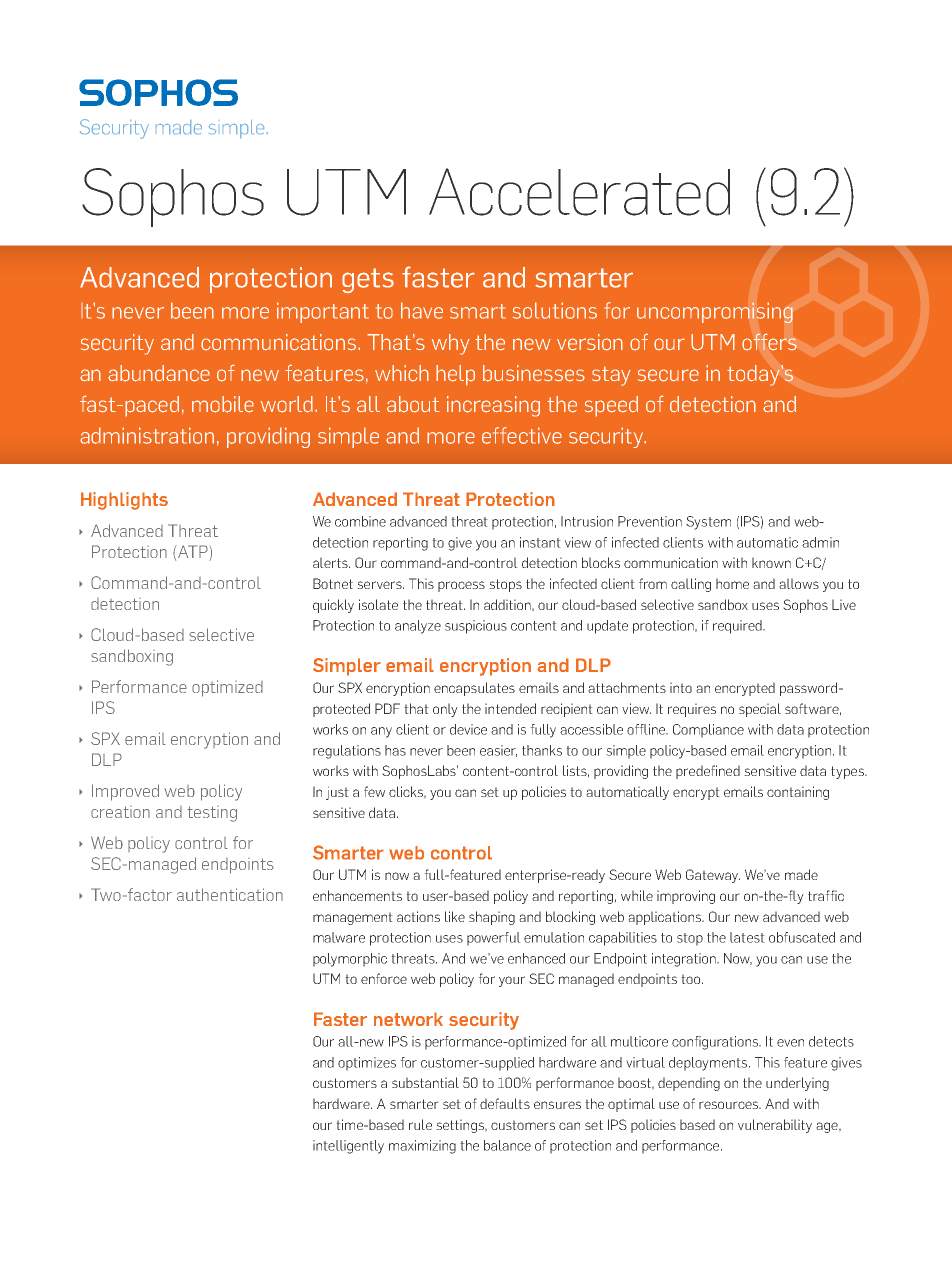 The width and height of the image is (952, 1270). What do you see at coordinates (715, 312) in the image?
I see `uncompromising` at bounding box center [715, 312].
